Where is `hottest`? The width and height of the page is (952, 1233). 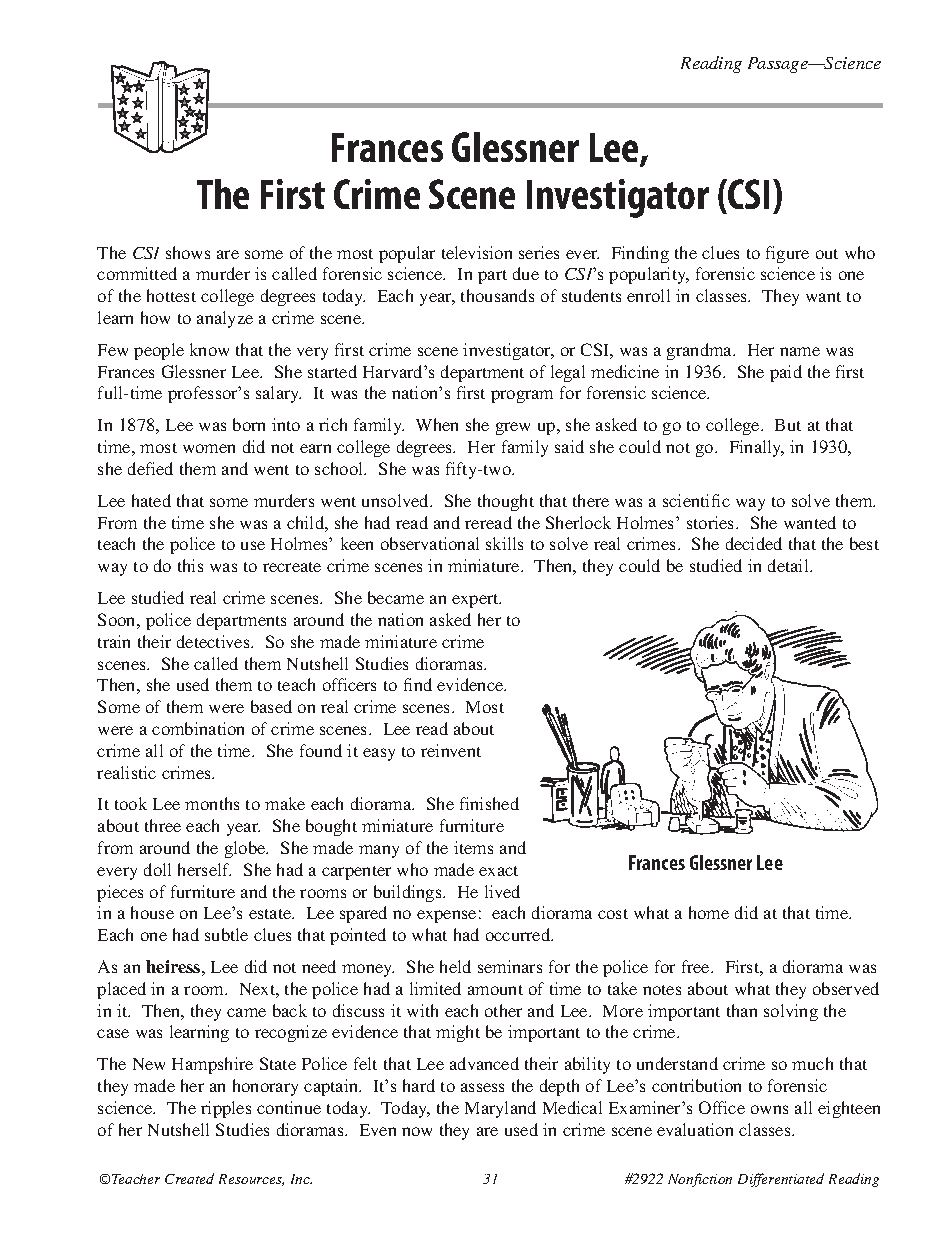 hottest is located at coordinates (171, 295).
